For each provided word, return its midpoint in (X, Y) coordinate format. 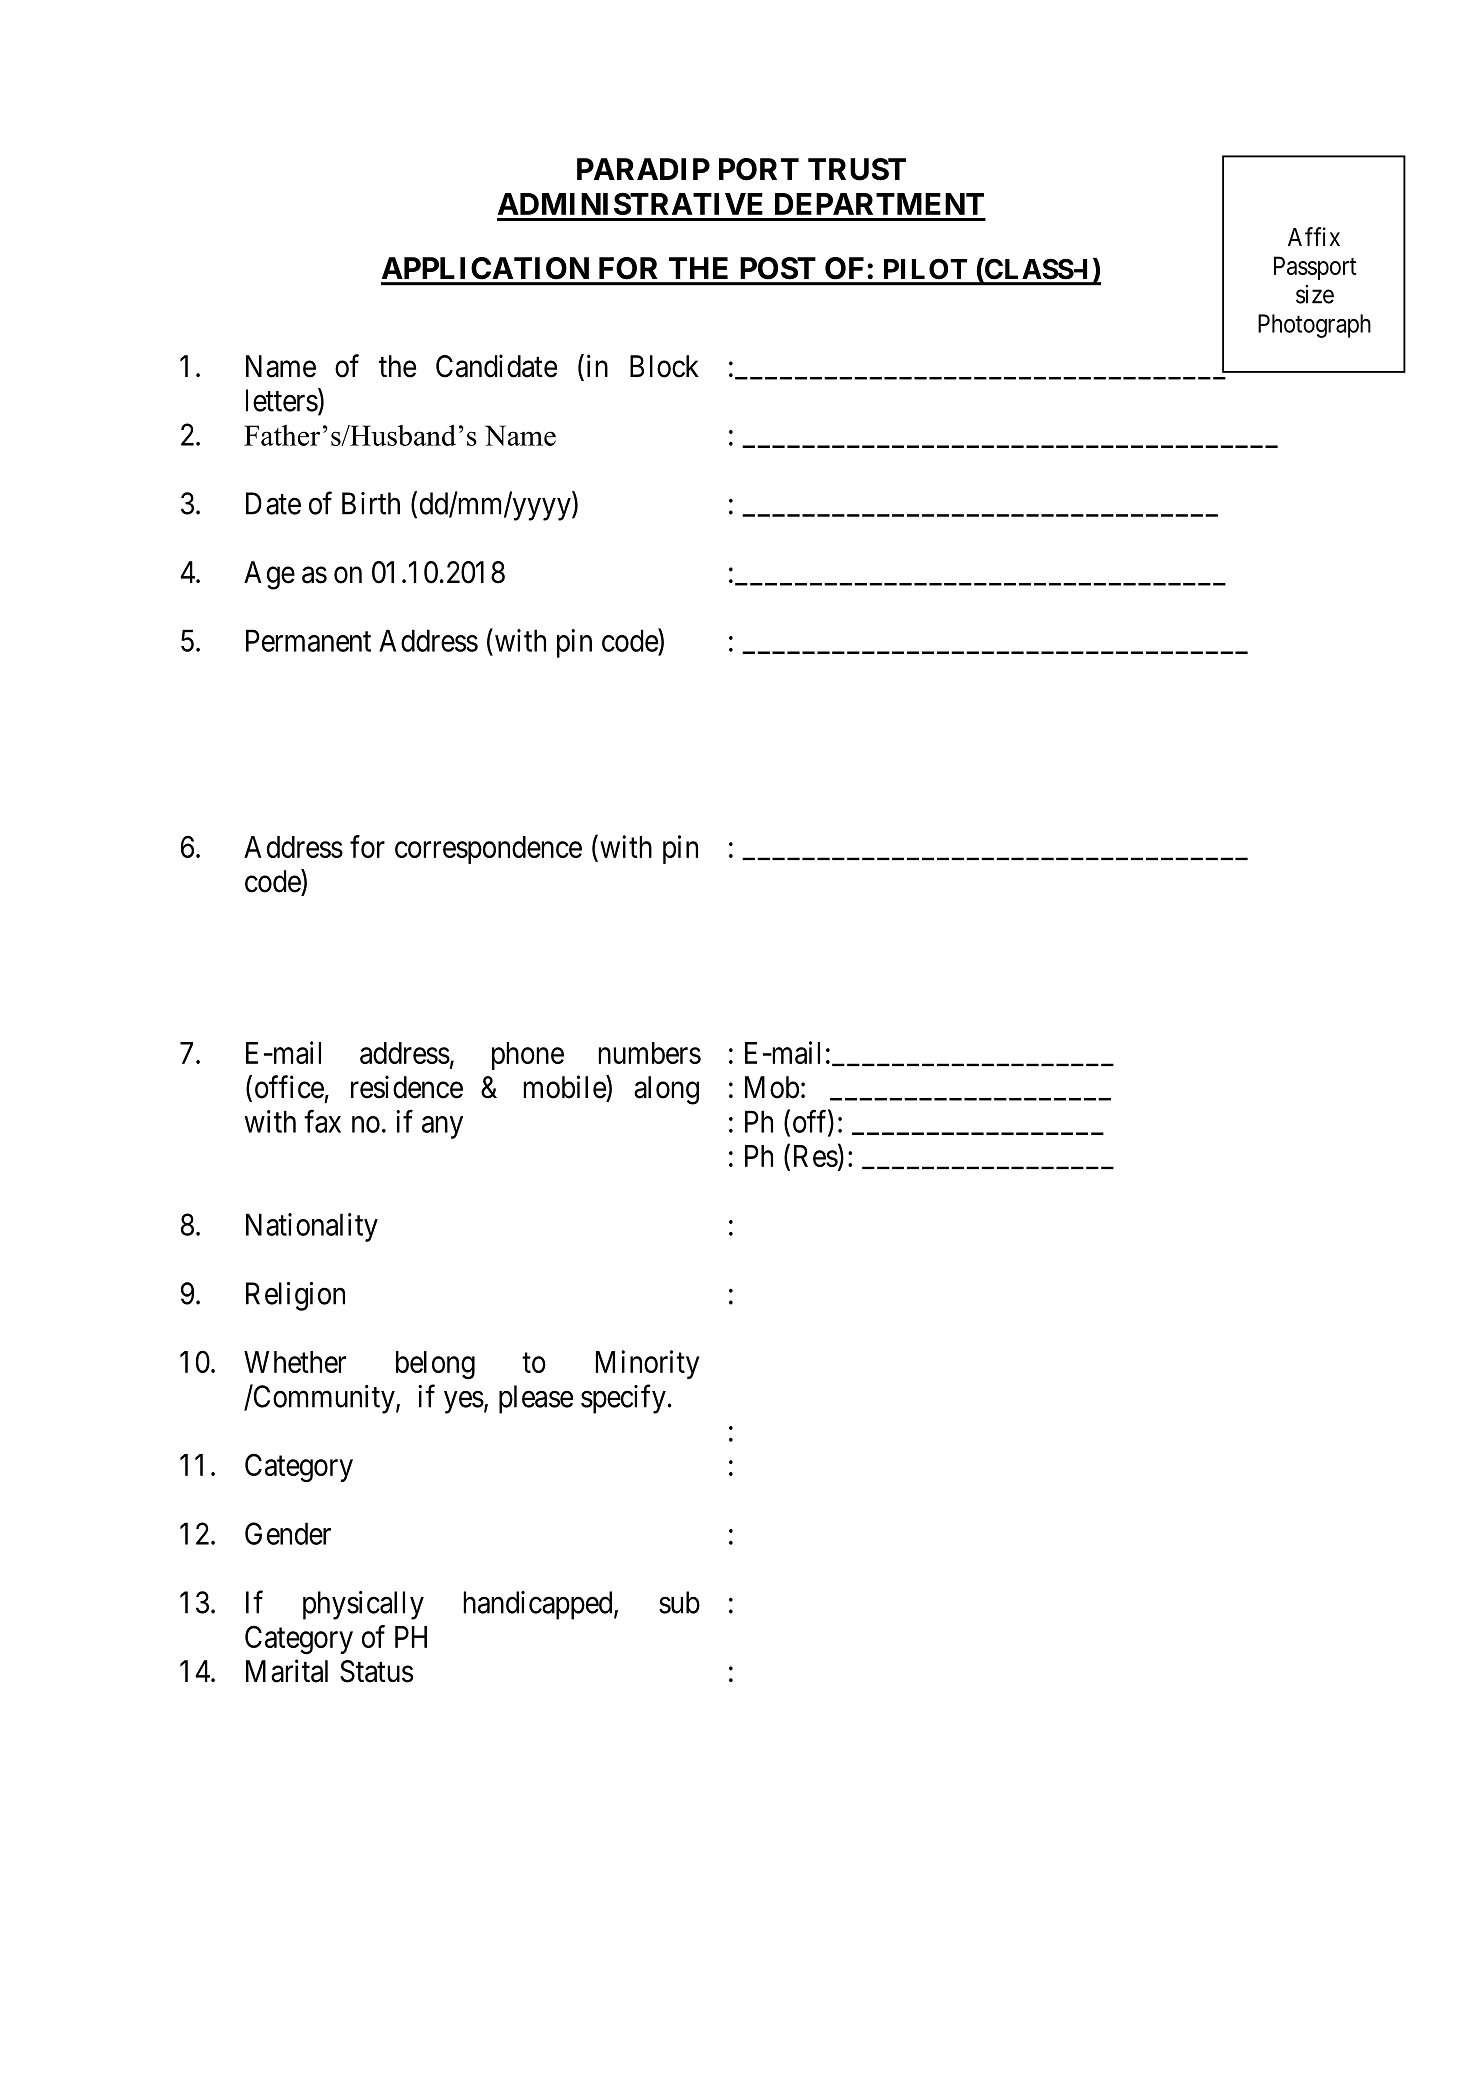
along (666, 1090)
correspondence (488, 850)
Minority (648, 1364)
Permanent (308, 640)
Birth (371, 503)
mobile (565, 1087)
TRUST (857, 169)
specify (623, 1399)
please (536, 1399)
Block (664, 366)
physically (363, 1605)
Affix (1314, 236)
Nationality (312, 1227)
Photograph (1314, 326)
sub (679, 1602)
